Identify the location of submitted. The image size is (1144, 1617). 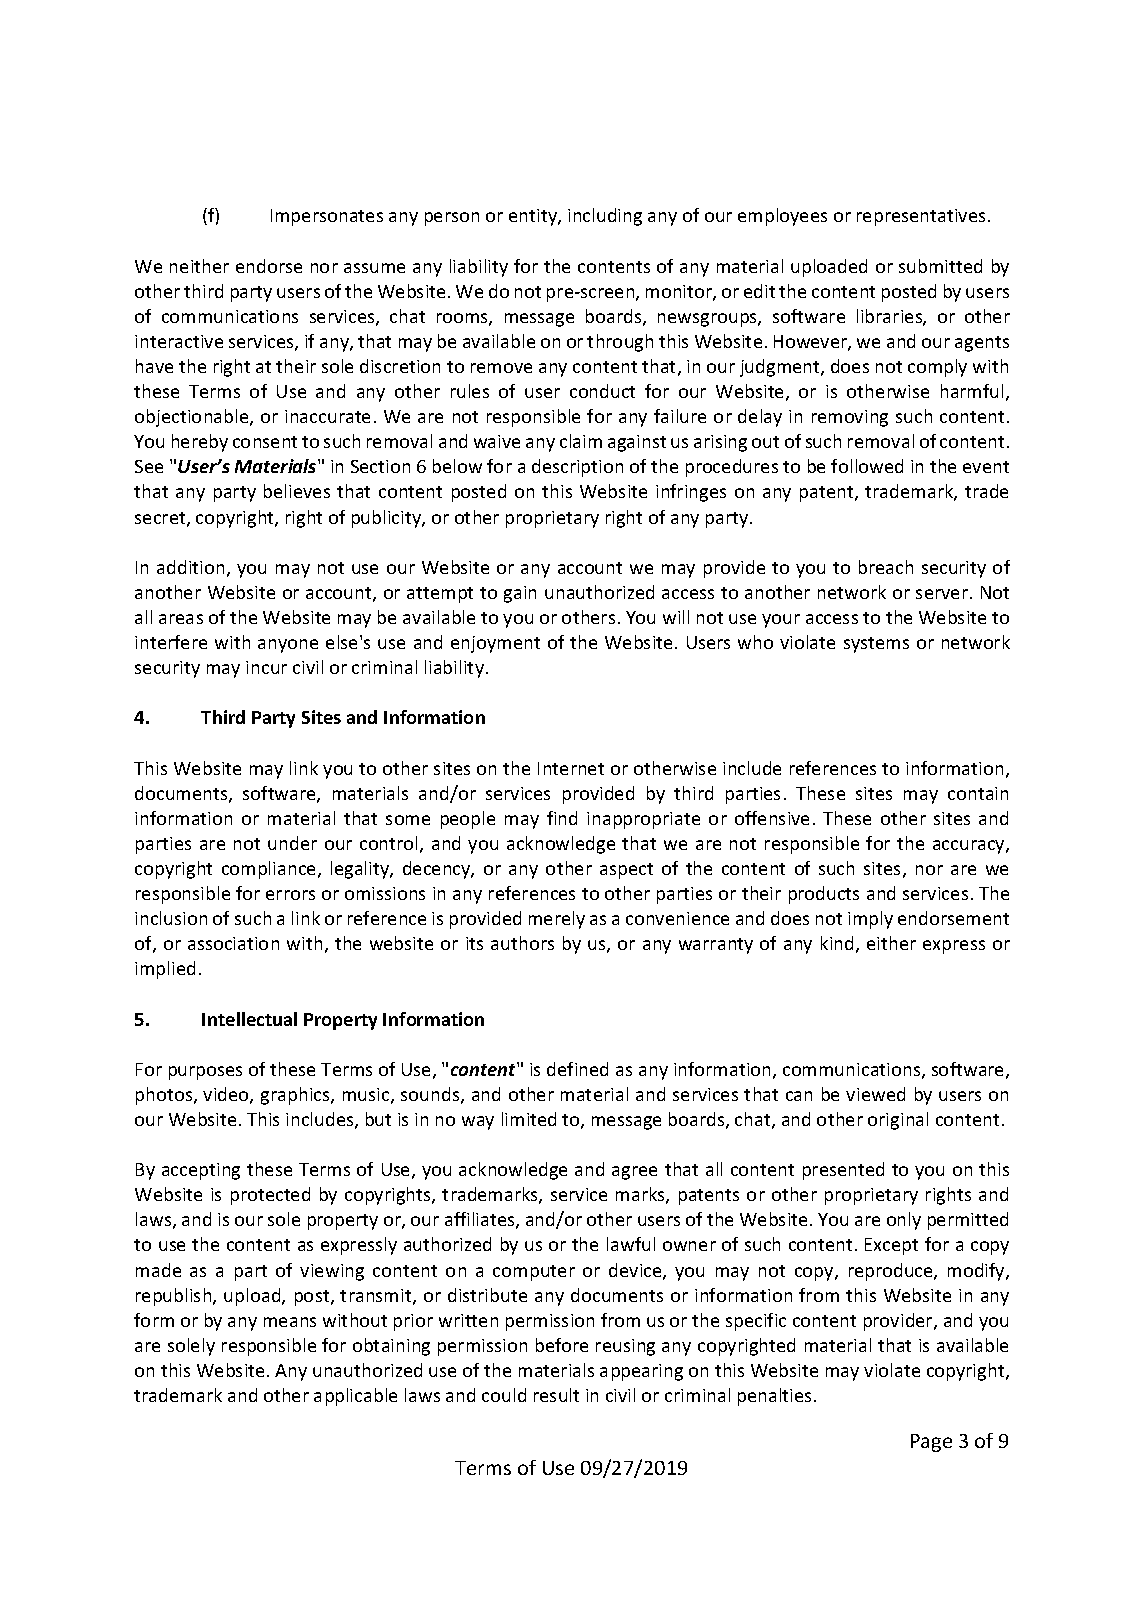
(940, 266).
